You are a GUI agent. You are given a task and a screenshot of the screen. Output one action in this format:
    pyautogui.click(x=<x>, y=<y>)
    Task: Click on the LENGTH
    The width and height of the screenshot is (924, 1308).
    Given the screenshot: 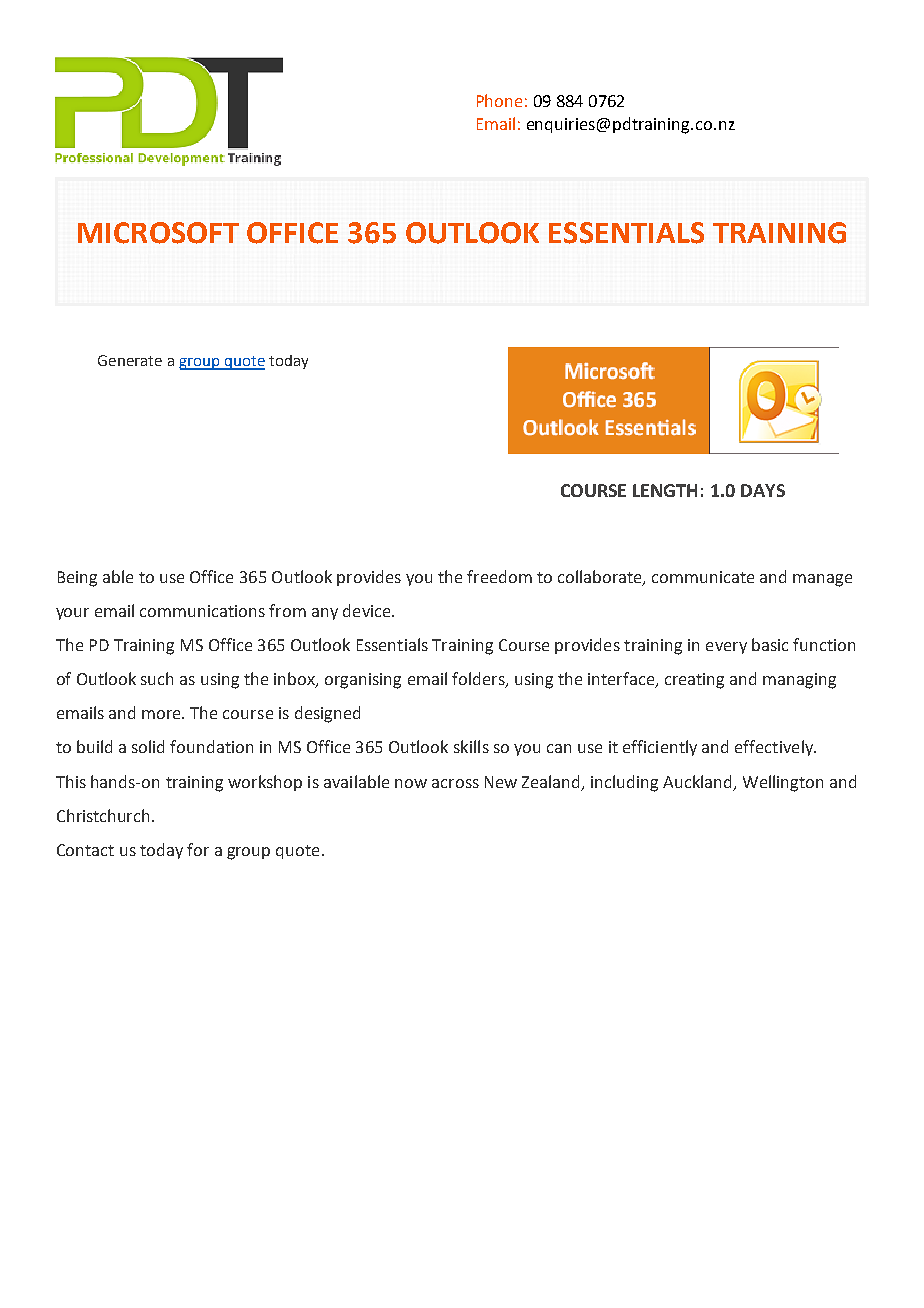 What is the action you would take?
    pyautogui.click(x=665, y=490)
